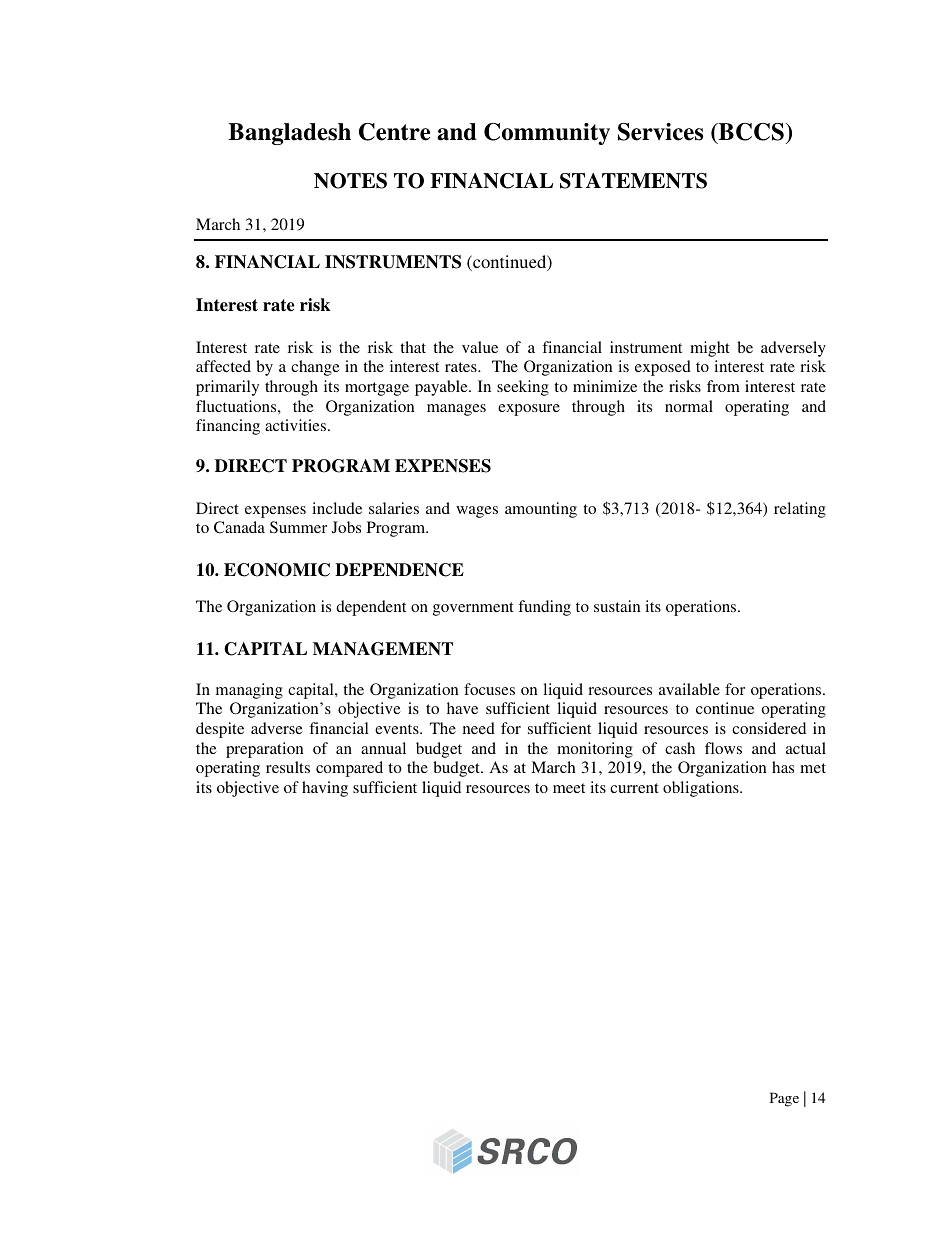 The height and width of the screenshot is (1233, 952). What do you see at coordinates (547, 134) in the screenshot?
I see `Community` at bounding box center [547, 134].
